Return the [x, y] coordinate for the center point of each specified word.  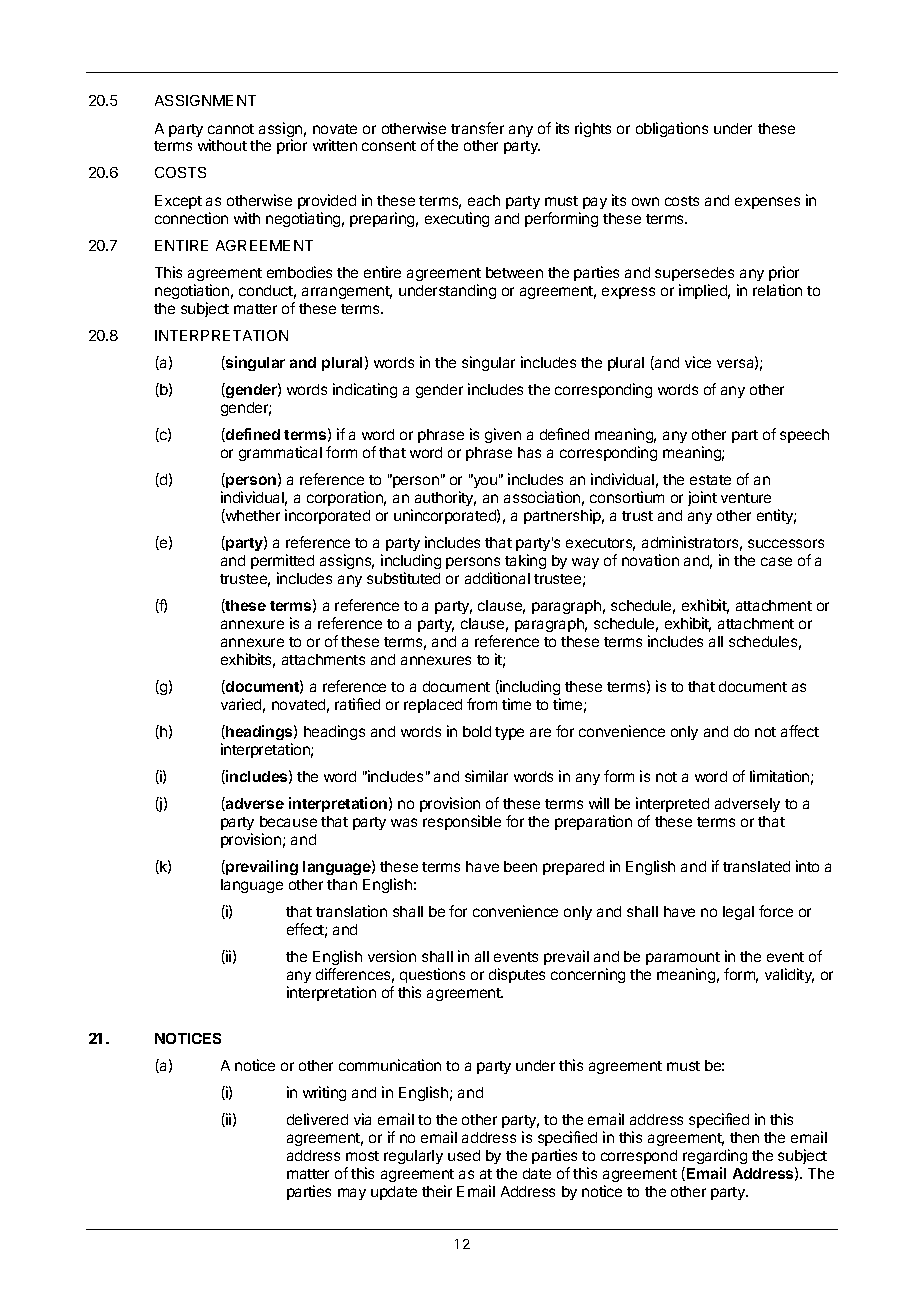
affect [800, 731]
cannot [231, 129]
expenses [767, 203]
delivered [317, 1119]
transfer [477, 128]
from [482, 704]
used [464, 1155]
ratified [357, 704]
